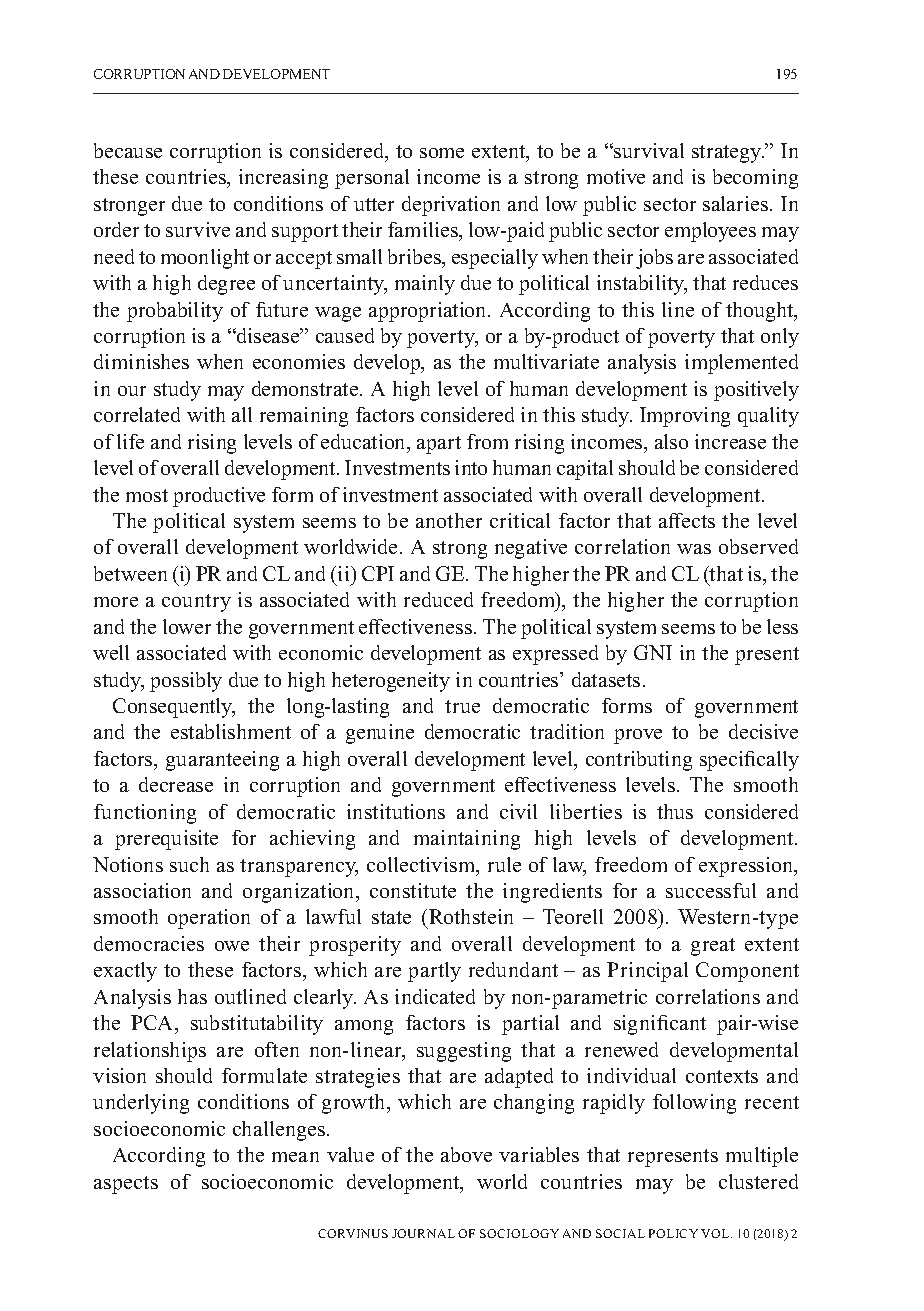 Image resolution: width=924 pixels, height=1311 pixels. I want to click on life, so click(130, 441).
